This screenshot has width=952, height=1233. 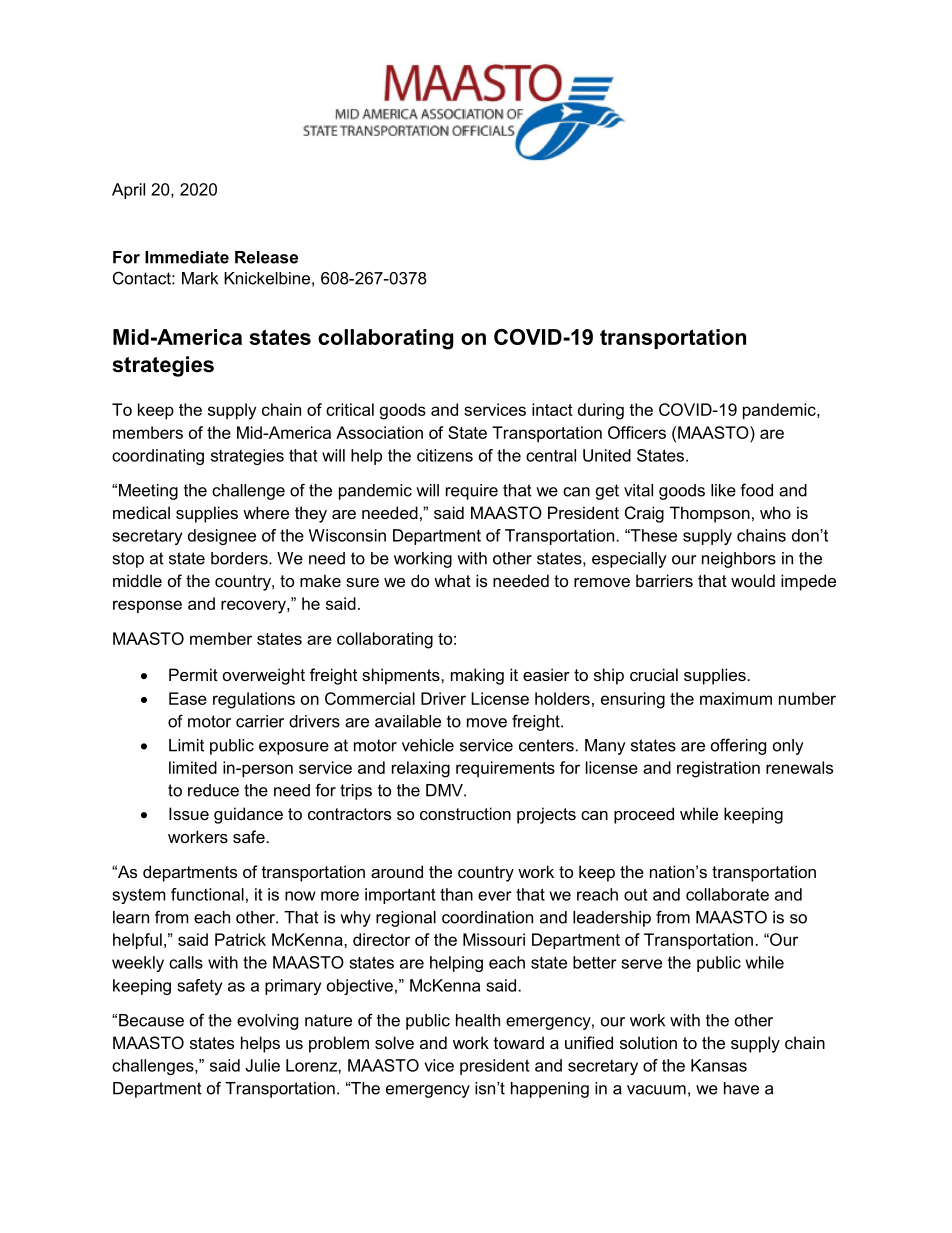 I want to click on maximum, so click(x=736, y=698).
